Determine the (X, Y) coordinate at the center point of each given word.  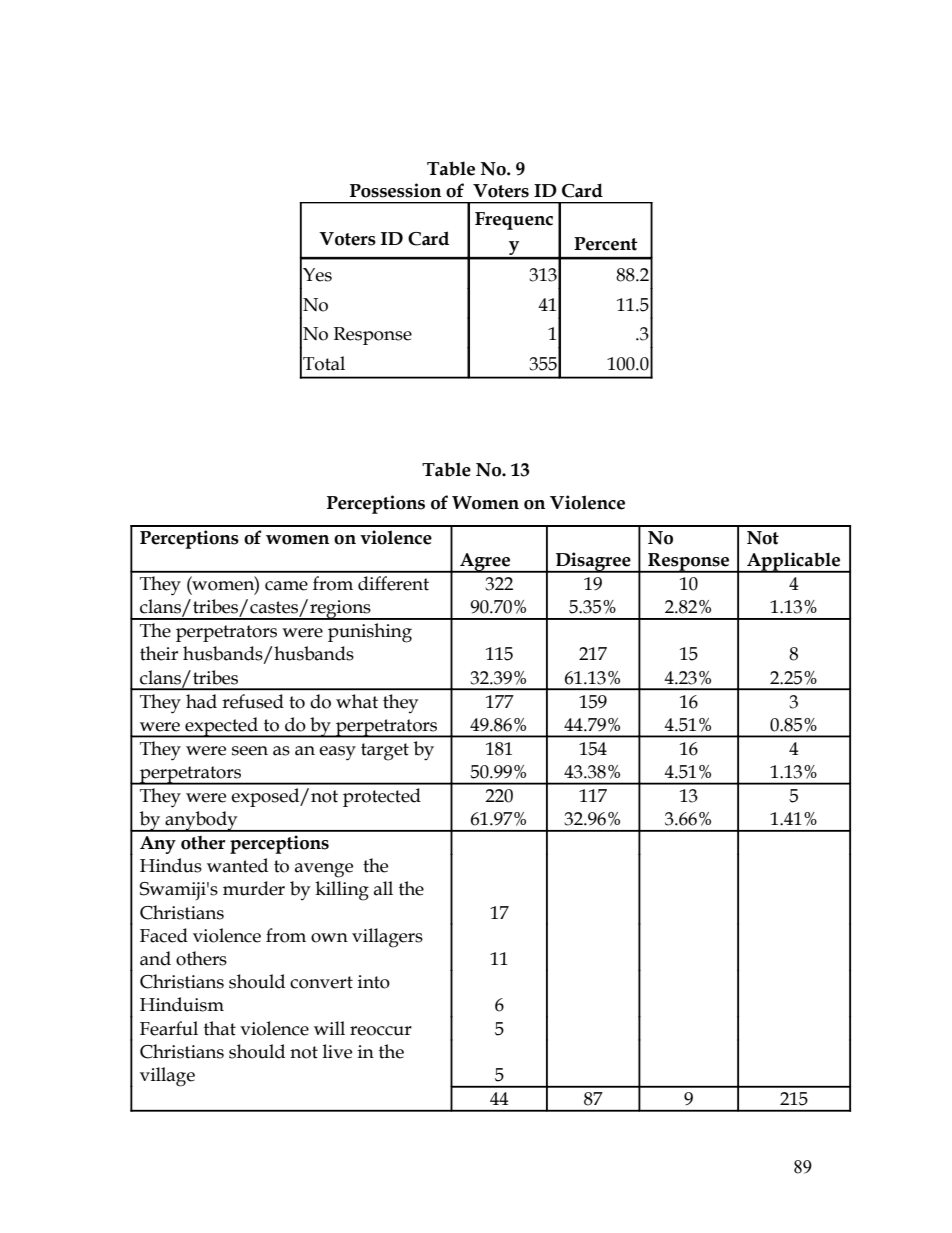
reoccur (381, 1031)
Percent (606, 244)
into (374, 982)
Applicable (794, 562)
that (220, 1028)
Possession (395, 190)
